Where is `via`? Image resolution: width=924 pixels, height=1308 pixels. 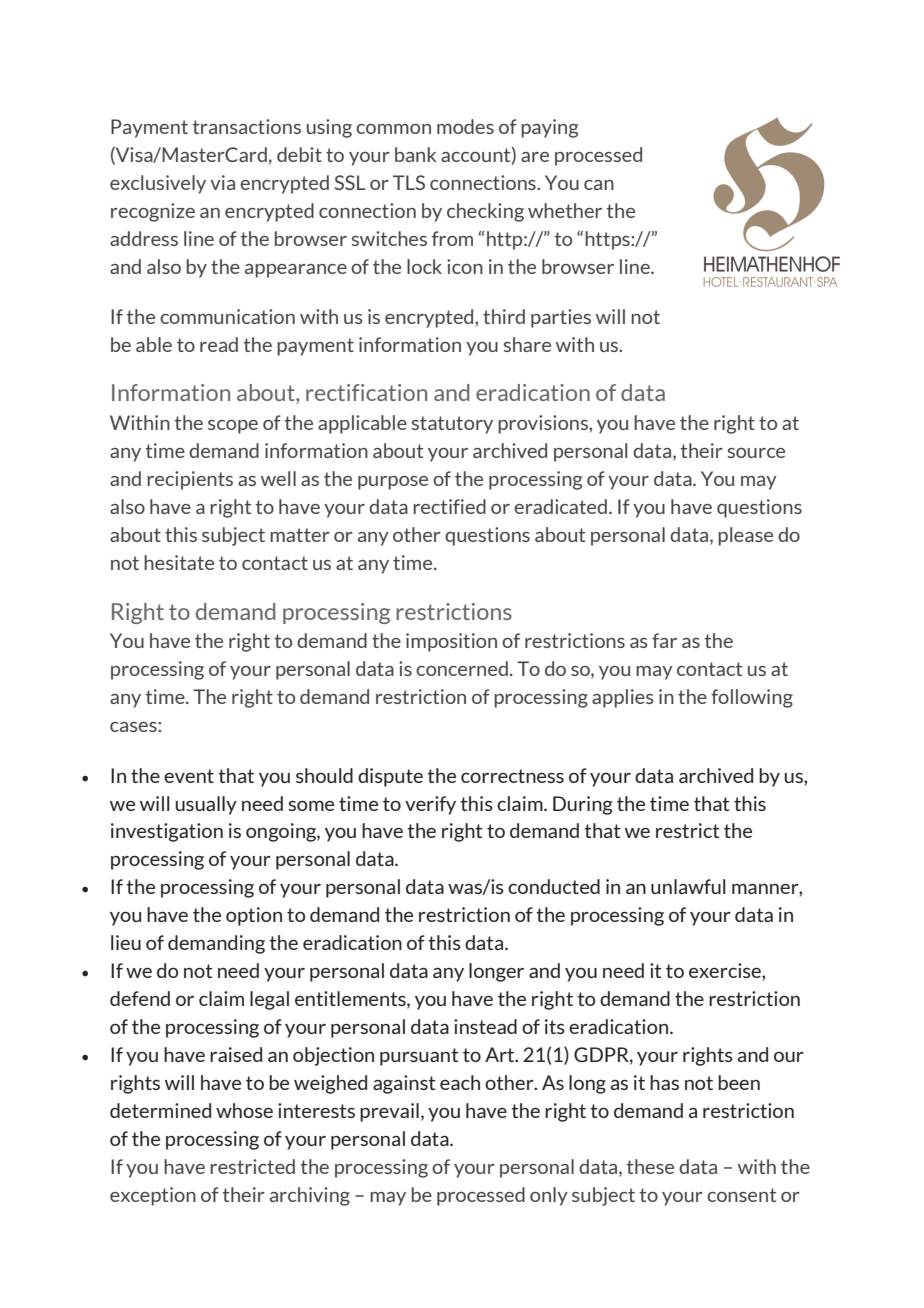 via is located at coordinates (222, 182).
